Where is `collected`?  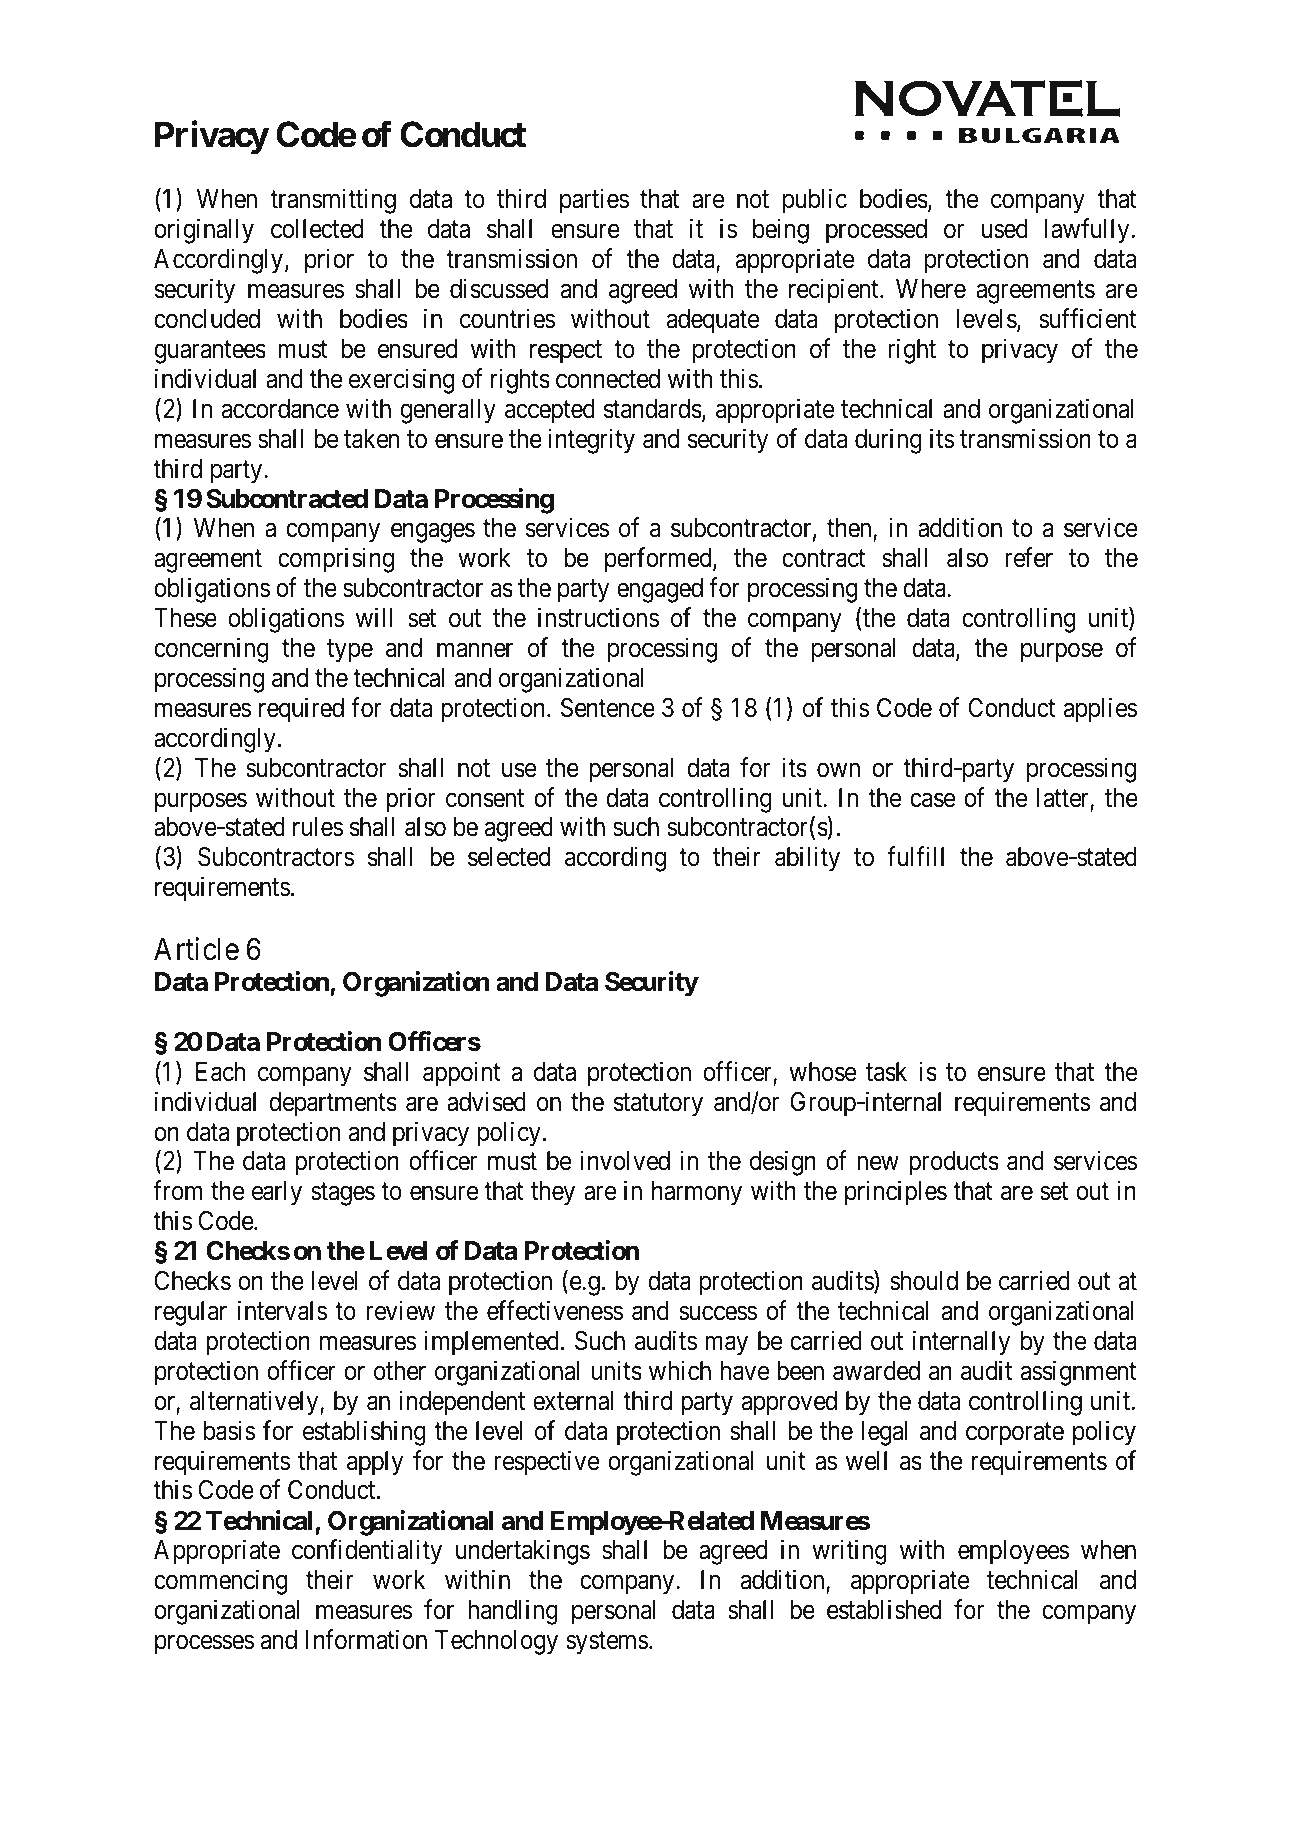
collected is located at coordinates (317, 229).
